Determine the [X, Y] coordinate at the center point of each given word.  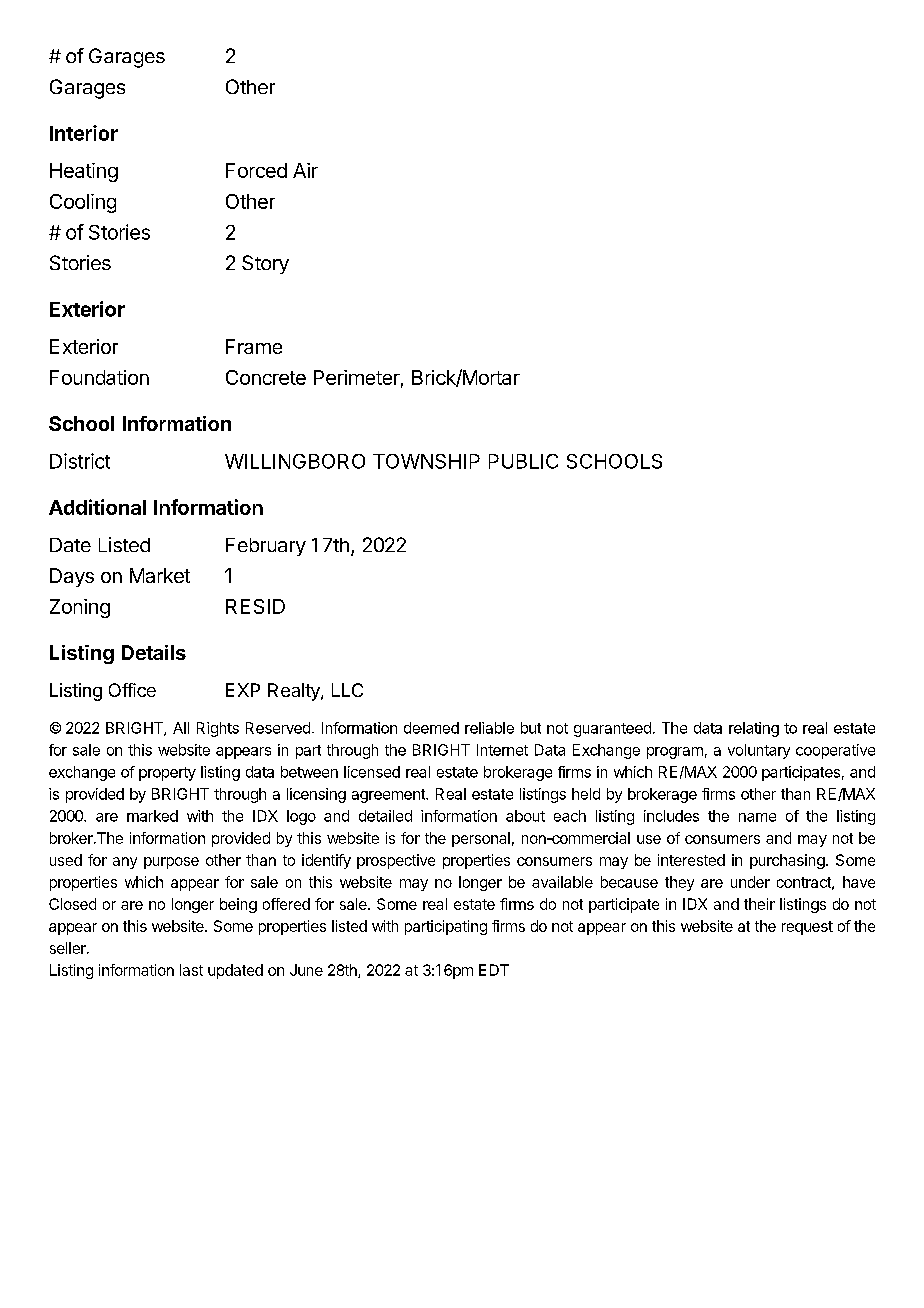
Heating [84, 172]
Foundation [99, 377]
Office [132, 690]
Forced [256, 170]
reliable [489, 728]
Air [305, 170]
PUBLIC [523, 461]
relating [754, 729]
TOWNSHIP [426, 461]
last [191, 970]
